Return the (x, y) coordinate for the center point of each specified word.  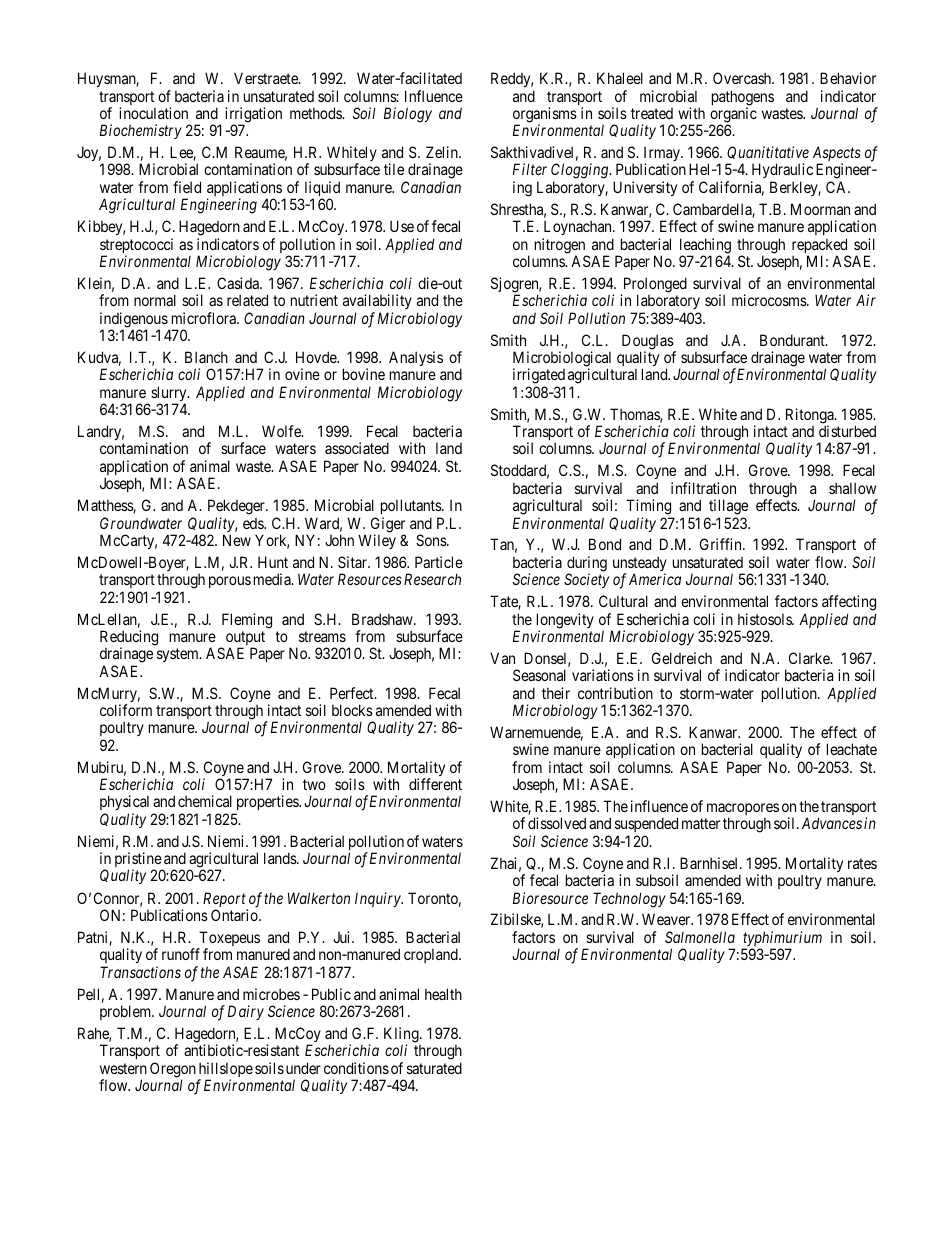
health (443, 994)
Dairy (246, 1012)
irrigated (539, 377)
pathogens (743, 99)
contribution (615, 693)
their (556, 693)
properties (267, 804)
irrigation (253, 116)
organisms (545, 116)
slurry (170, 395)
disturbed (847, 431)
